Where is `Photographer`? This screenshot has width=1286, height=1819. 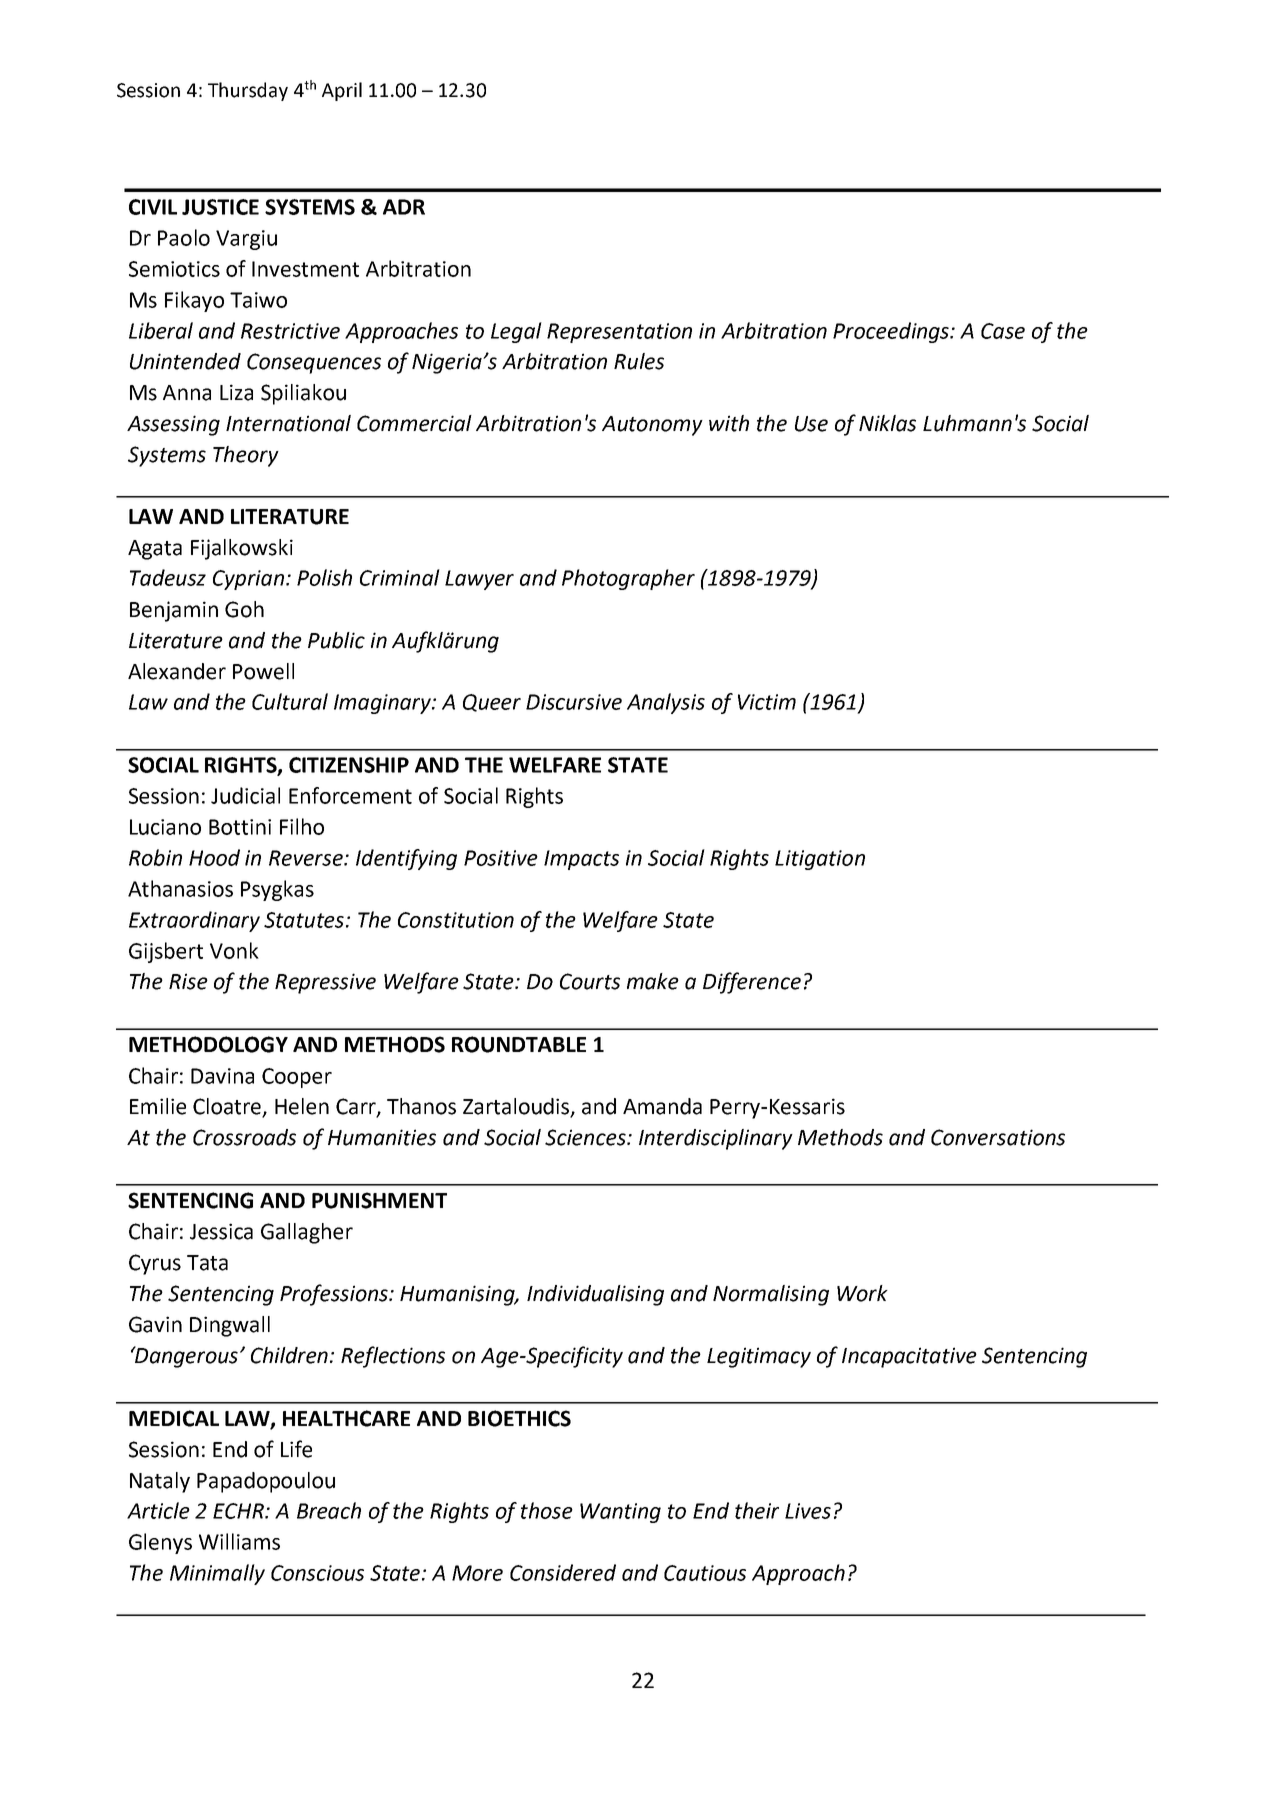
Photographer is located at coordinates (628, 579).
